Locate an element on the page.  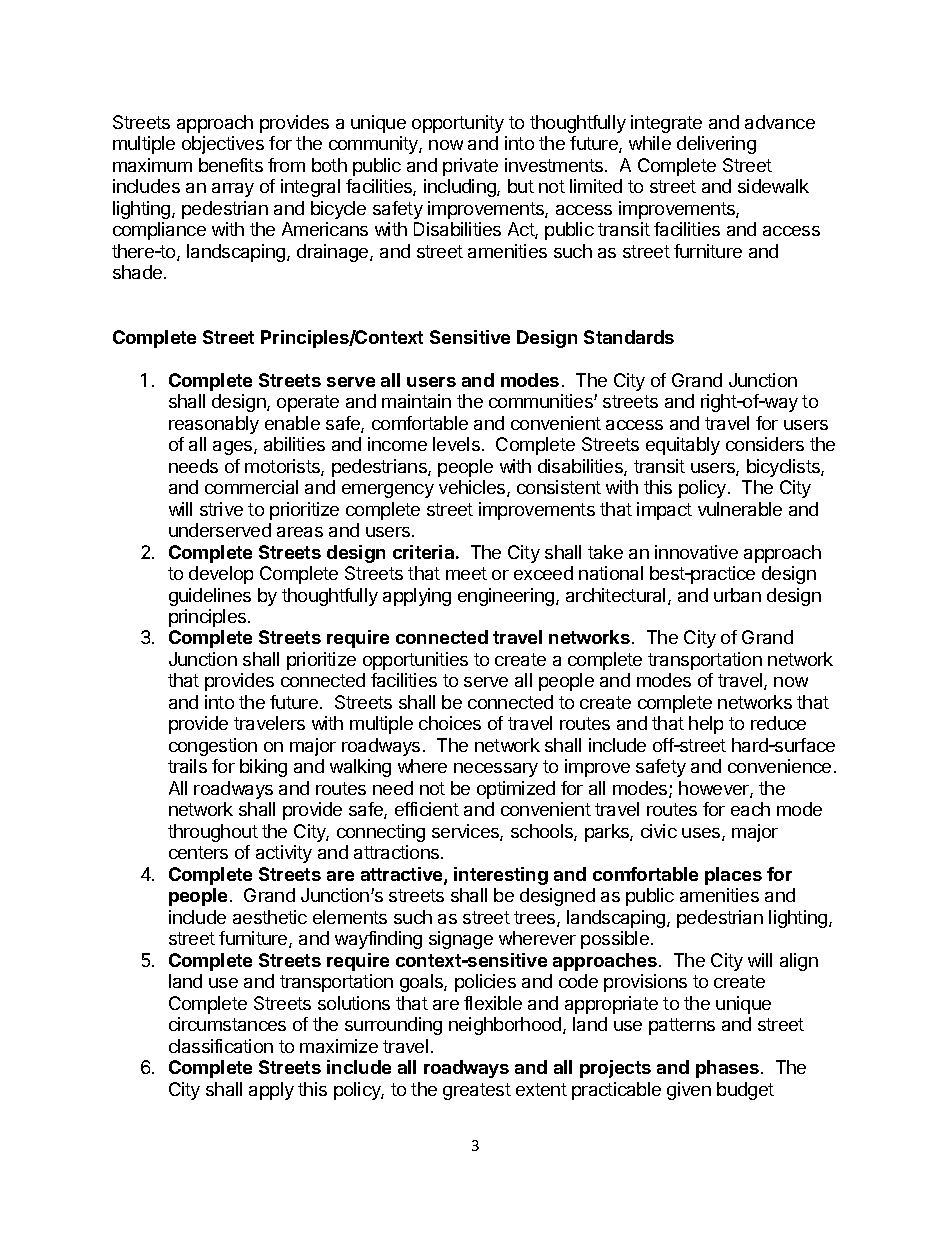
equitably is located at coordinates (683, 446).
